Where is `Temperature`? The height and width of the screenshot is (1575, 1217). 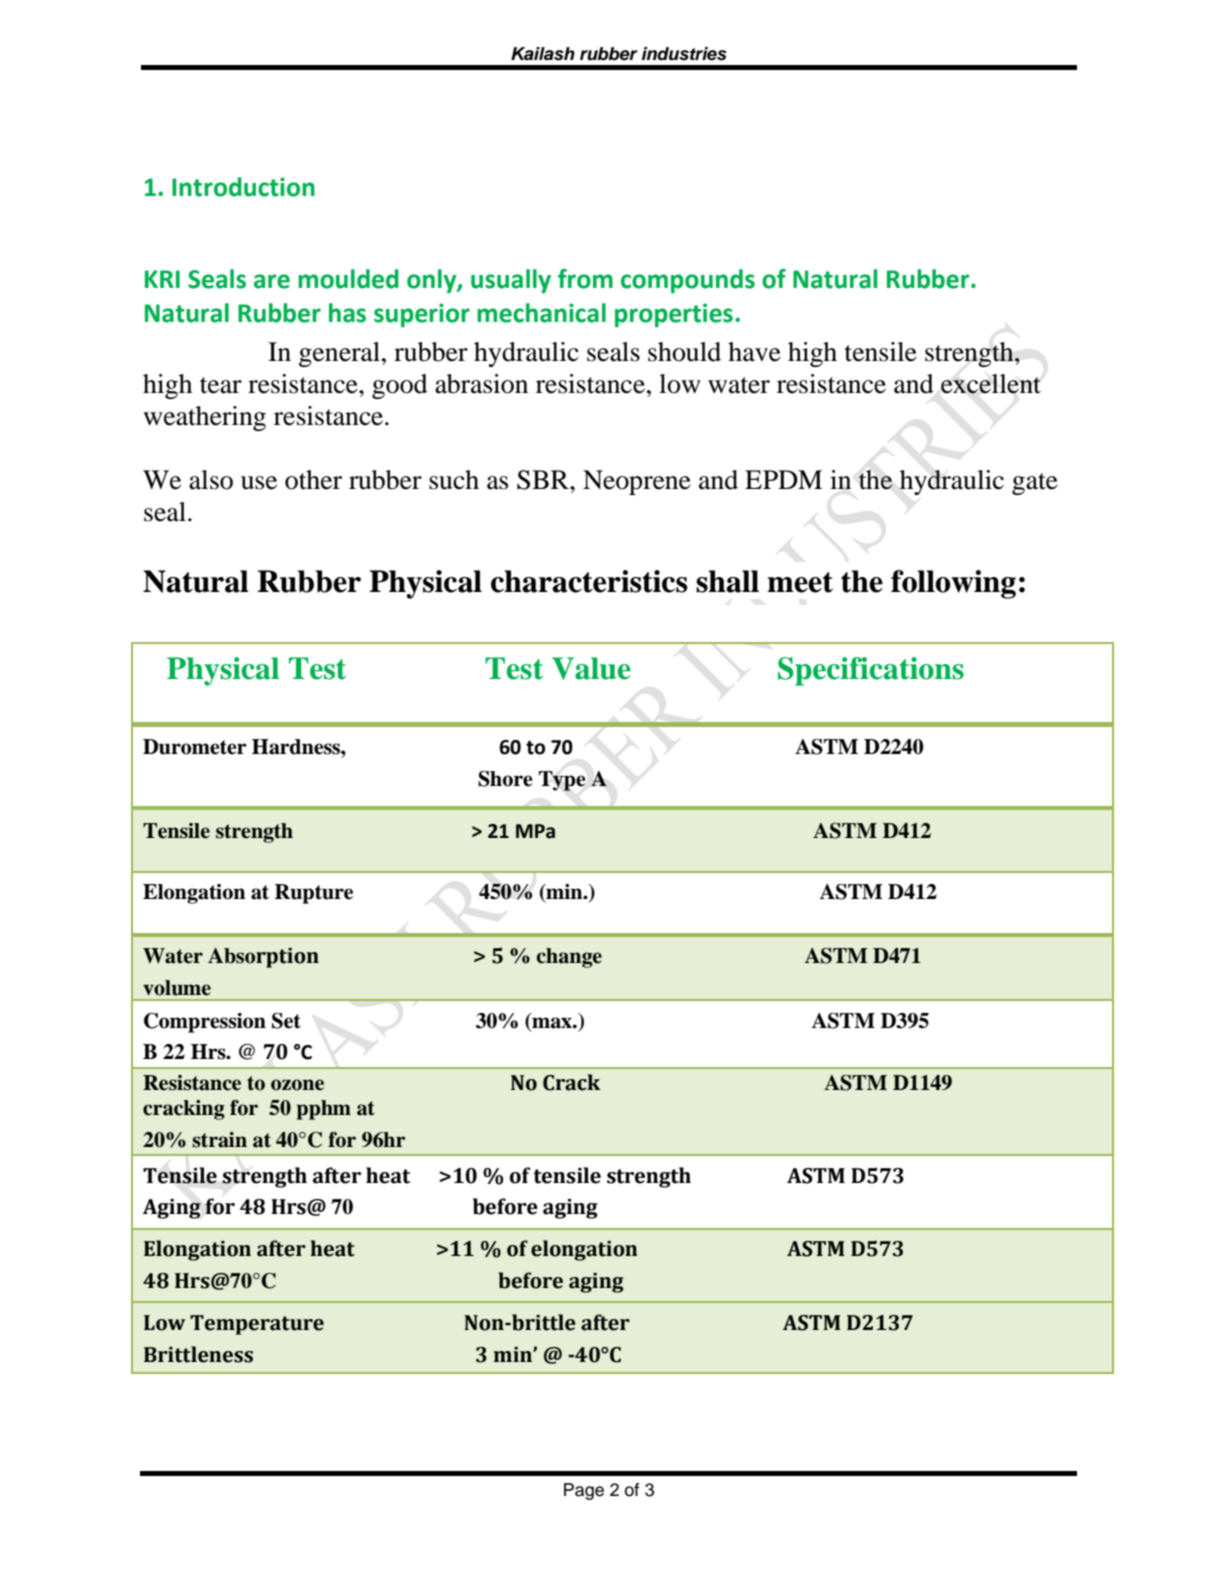 Temperature is located at coordinates (257, 1325).
